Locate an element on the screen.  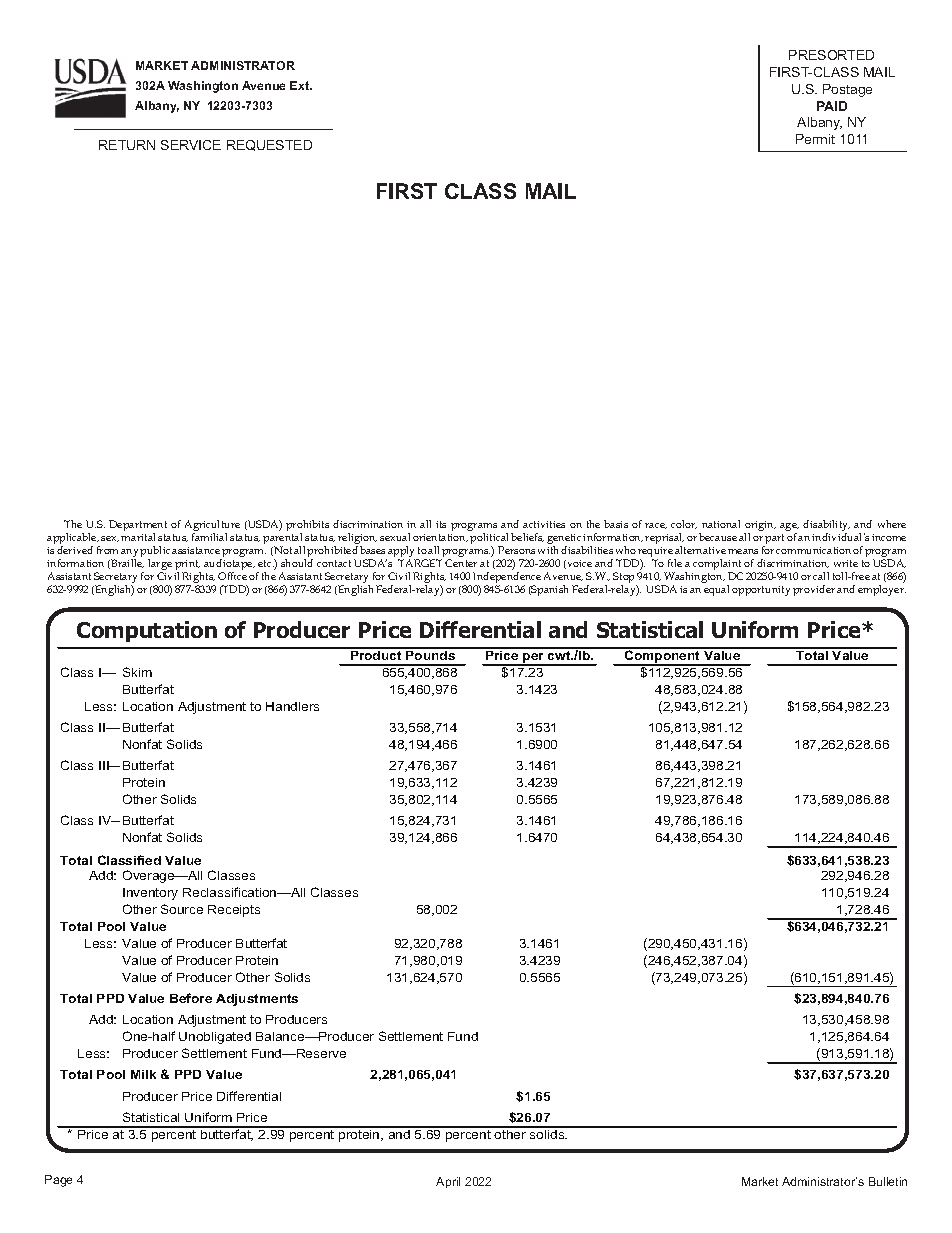
Independence is located at coordinates (507, 579).
